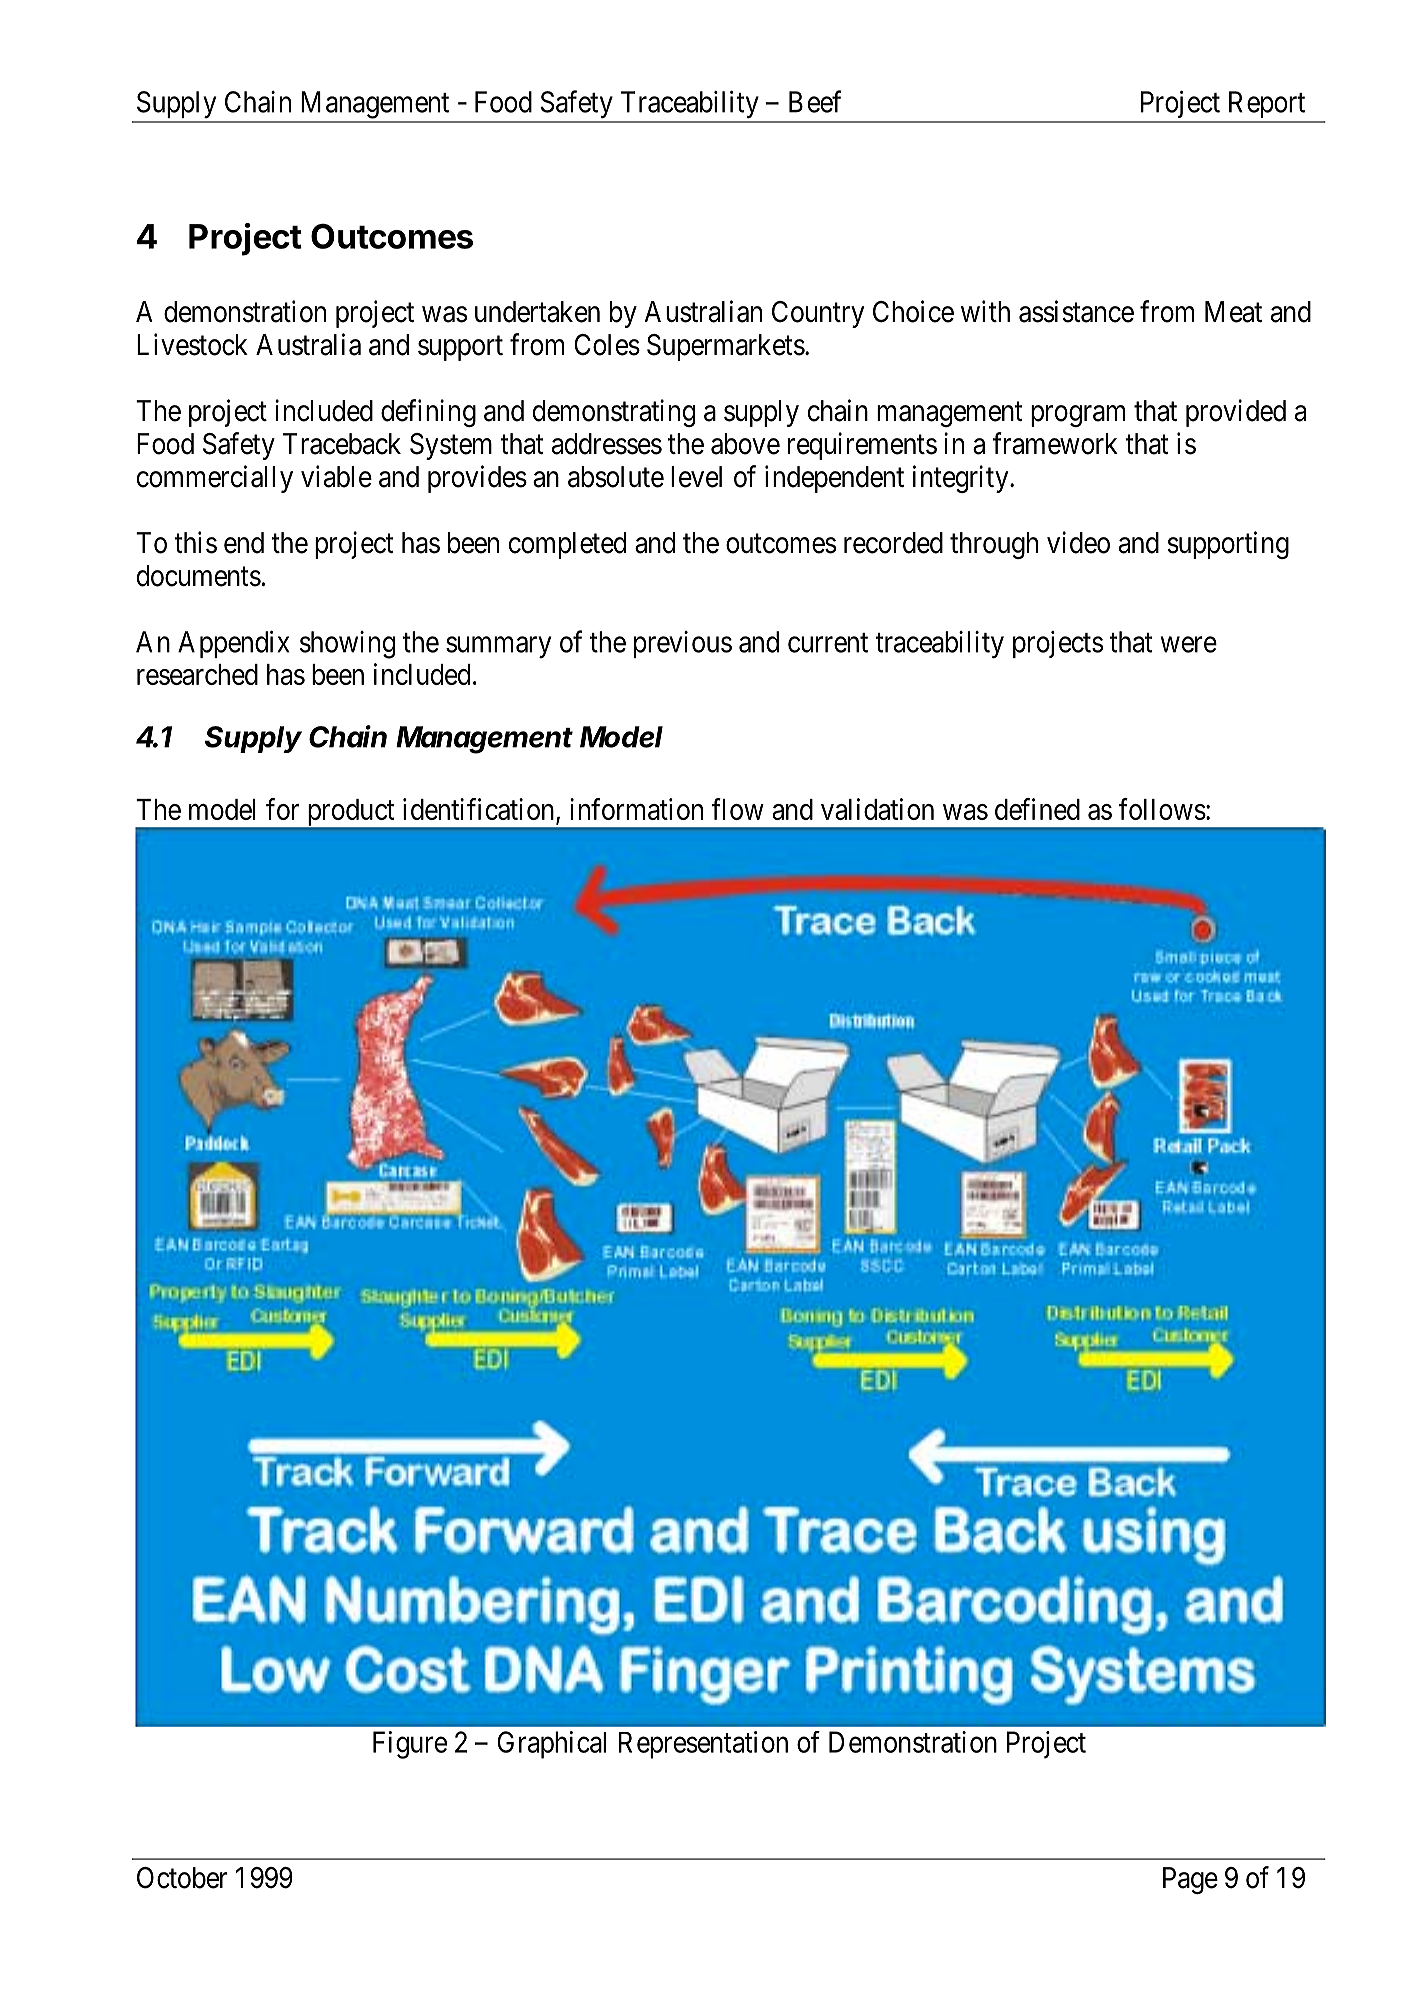  What do you see at coordinates (1190, 1880) in the image?
I see `Page` at bounding box center [1190, 1880].
